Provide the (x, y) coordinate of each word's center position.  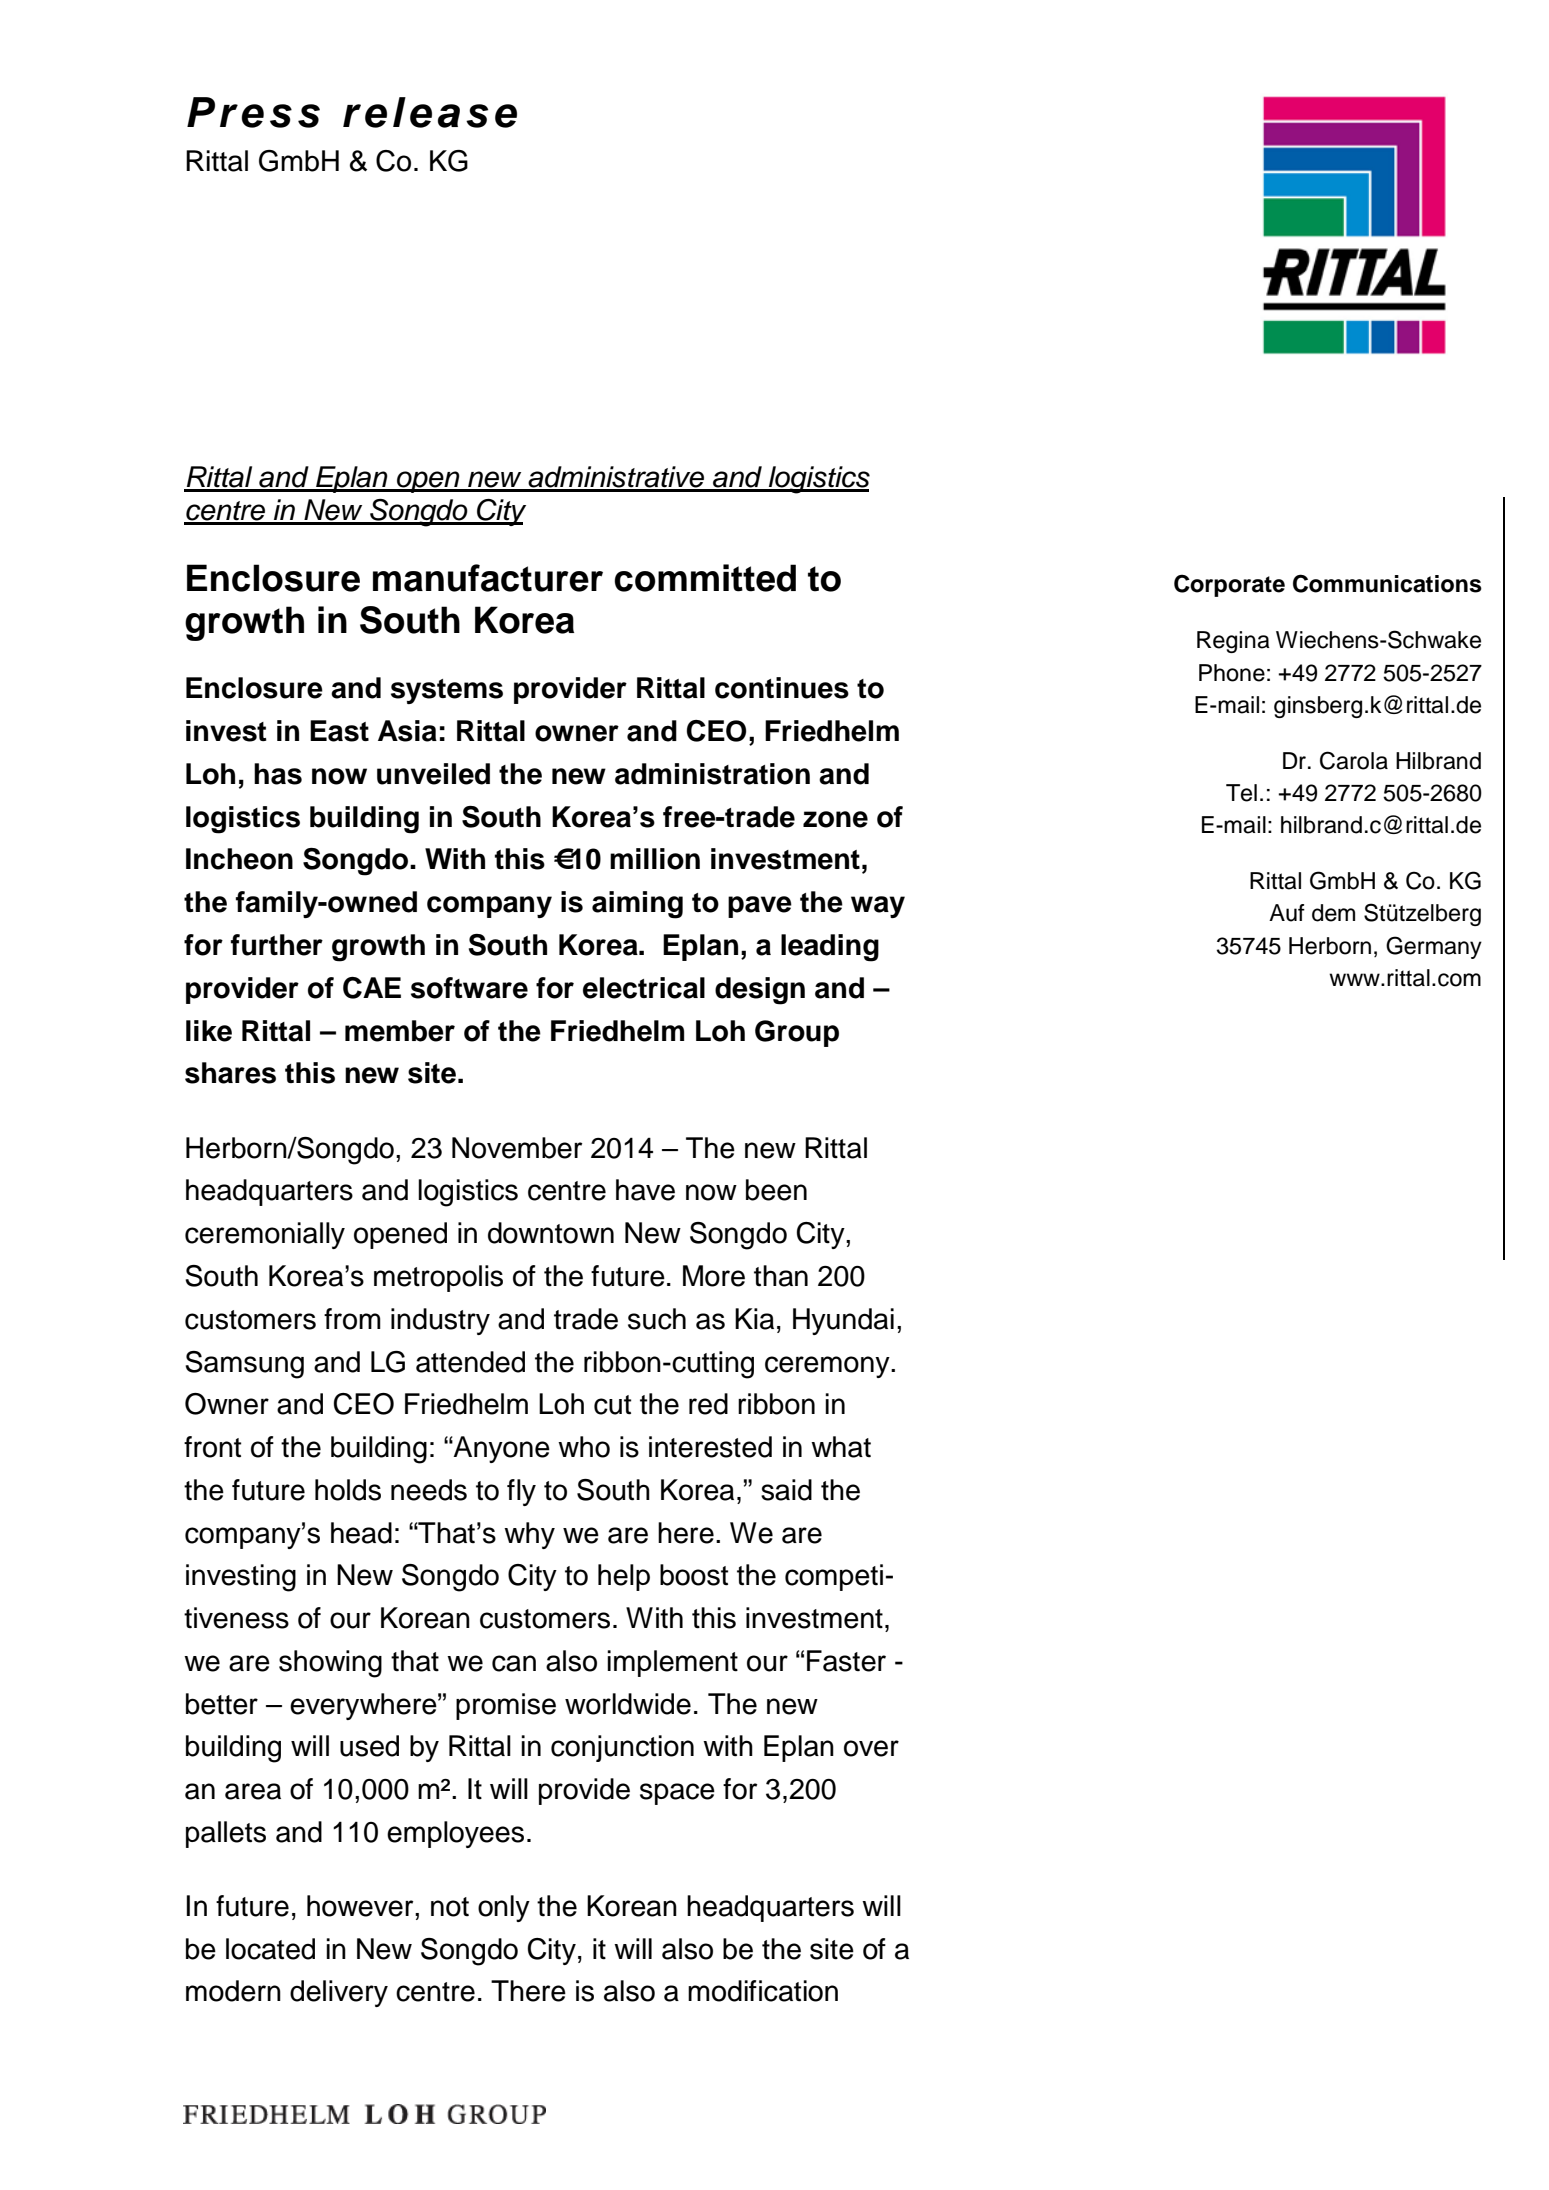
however (361, 1906)
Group (797, 1033)
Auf (1287, 913)
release (430, 112)
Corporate (1229, 585)
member (400, 1031)
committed (705, 578)
